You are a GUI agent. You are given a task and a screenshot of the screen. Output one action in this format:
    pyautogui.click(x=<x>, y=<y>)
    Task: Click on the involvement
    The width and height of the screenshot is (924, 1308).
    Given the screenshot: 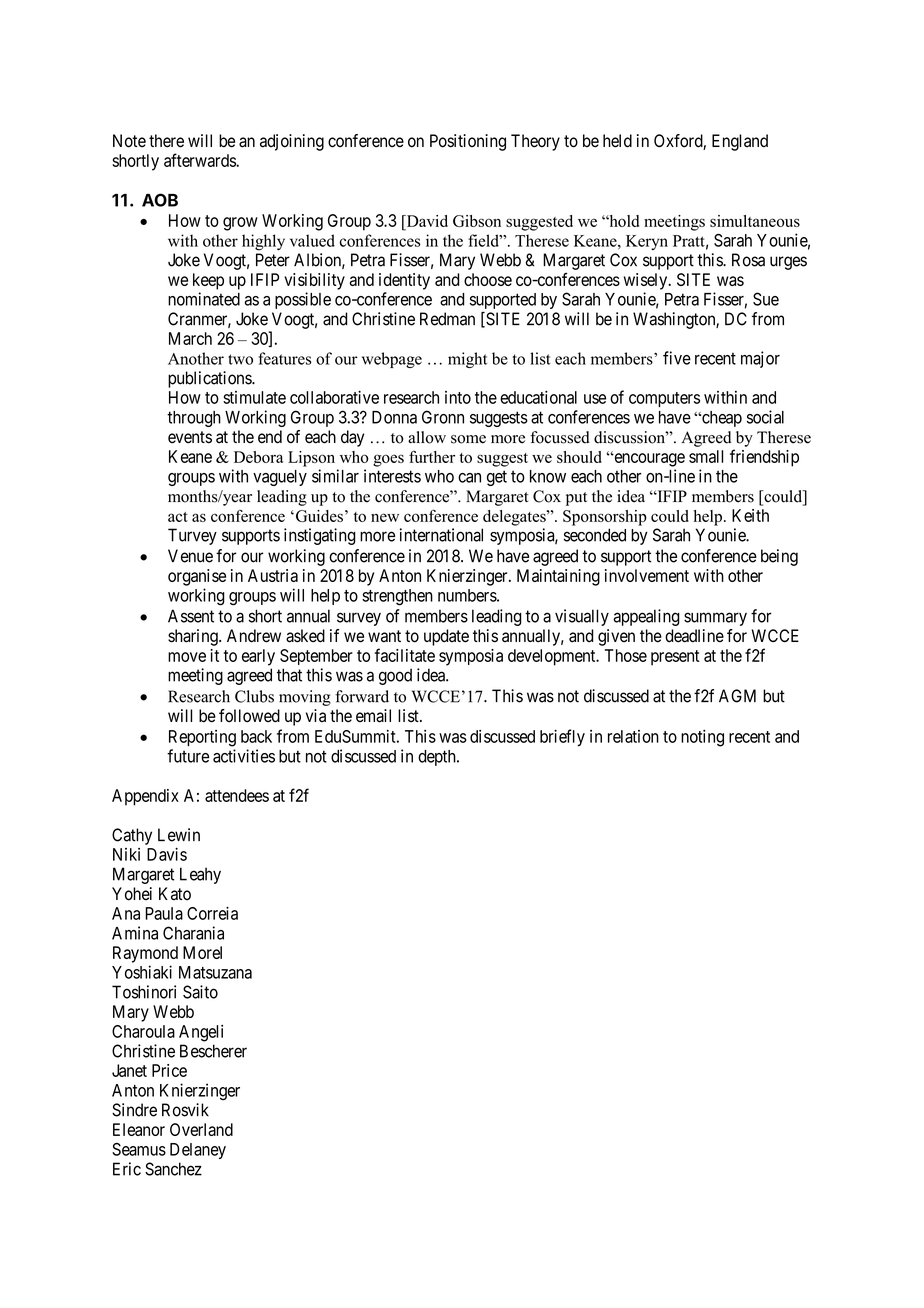 What is the action you would take?
    pyautogui.click(x=647, y=575)
